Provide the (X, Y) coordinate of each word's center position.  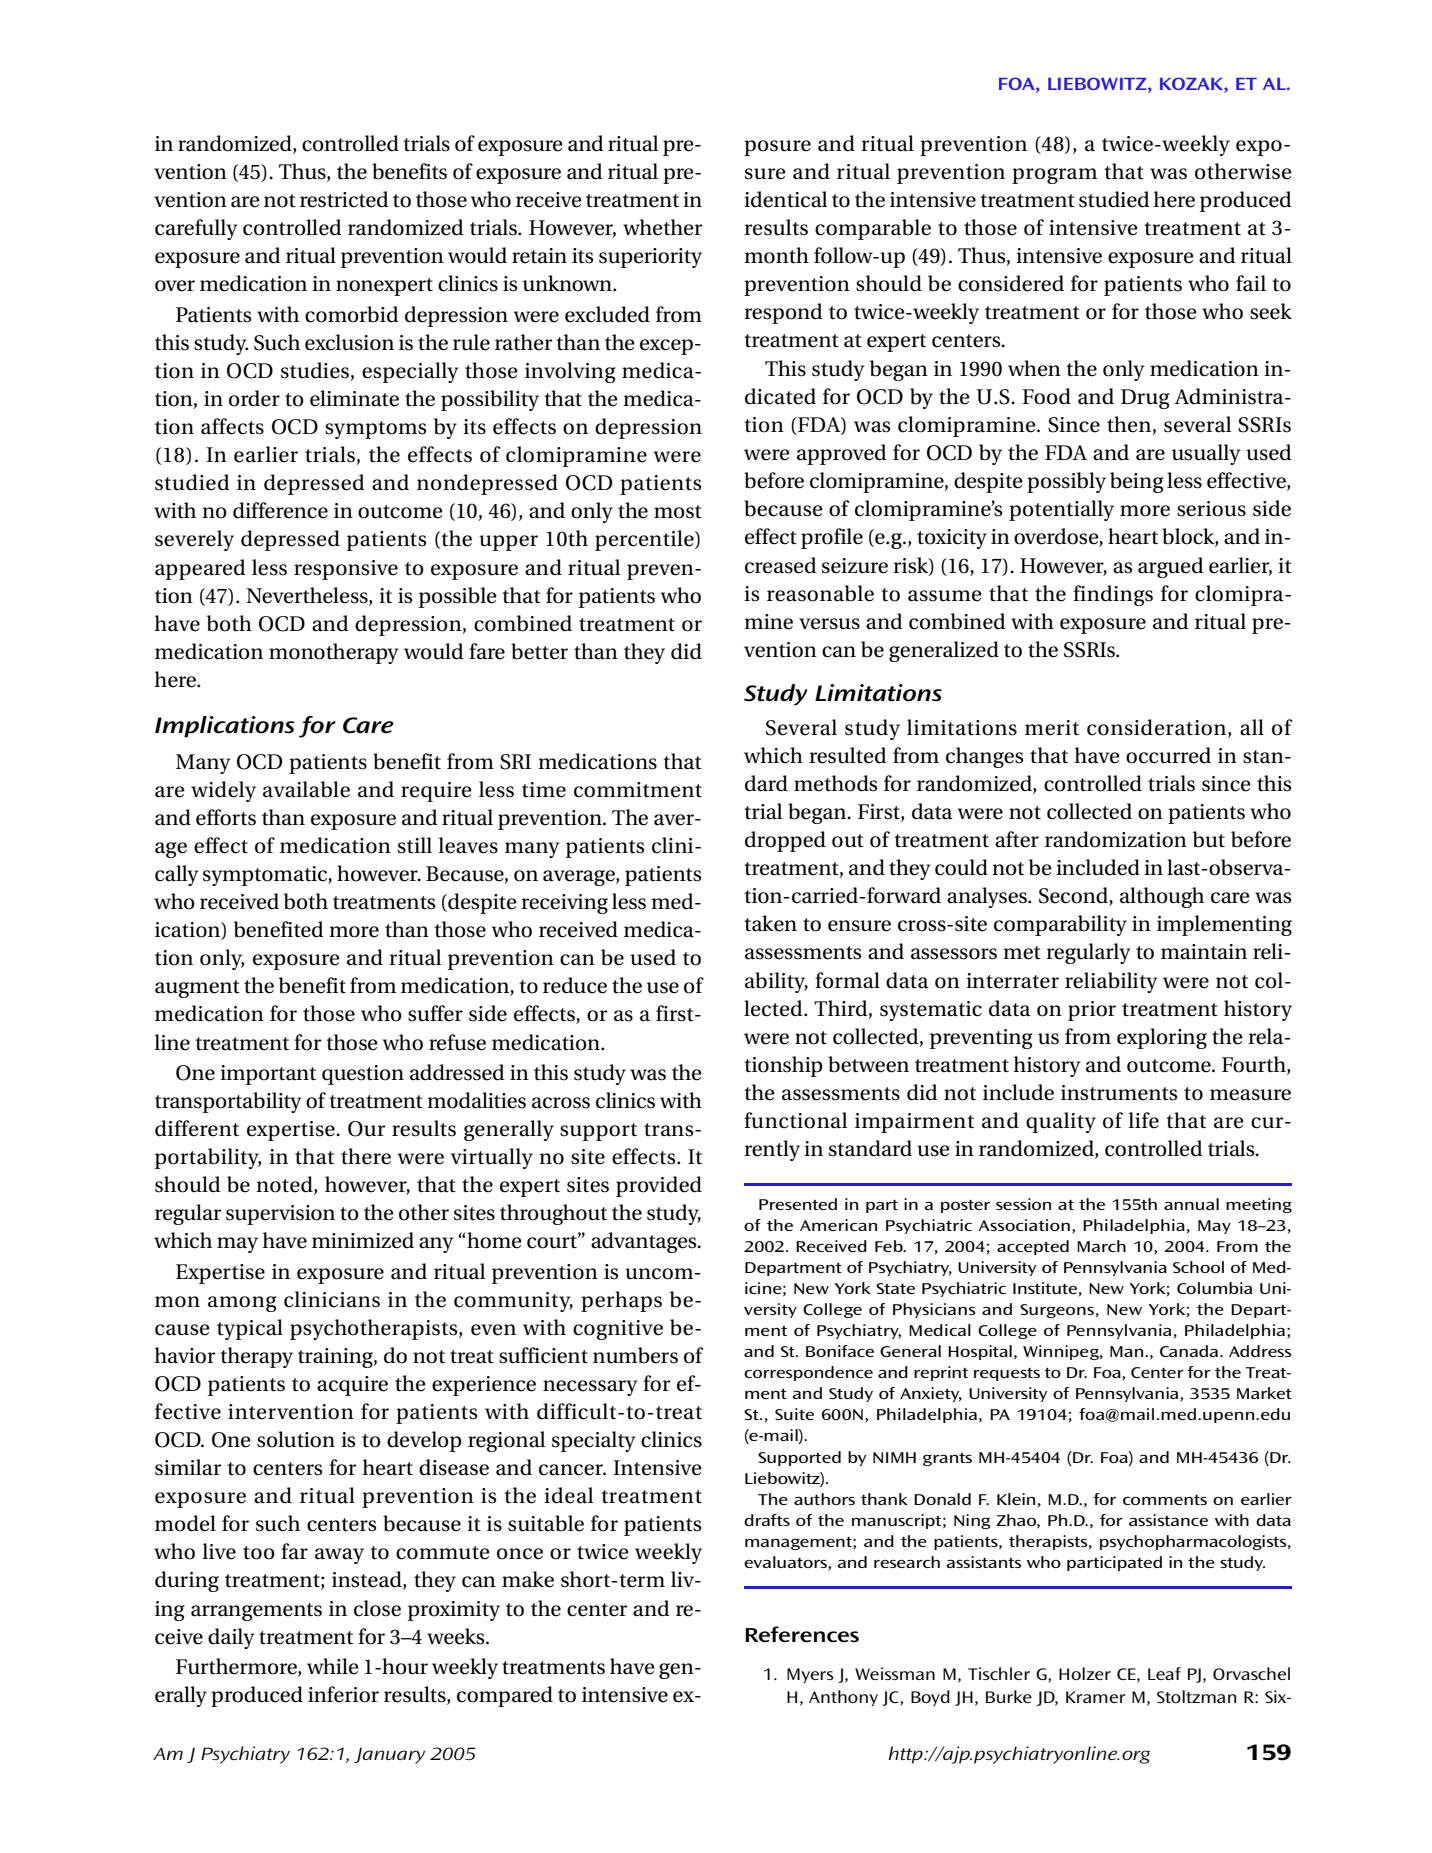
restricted (344, 199)
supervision (280, 1215)
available (306, 789)
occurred (1168, 755)
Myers (810, 1675)
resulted (848, 755)
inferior (343, 1694)
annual (1191, 1204)
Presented (798, 1204)
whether (663, 227)
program (1054, 176)
